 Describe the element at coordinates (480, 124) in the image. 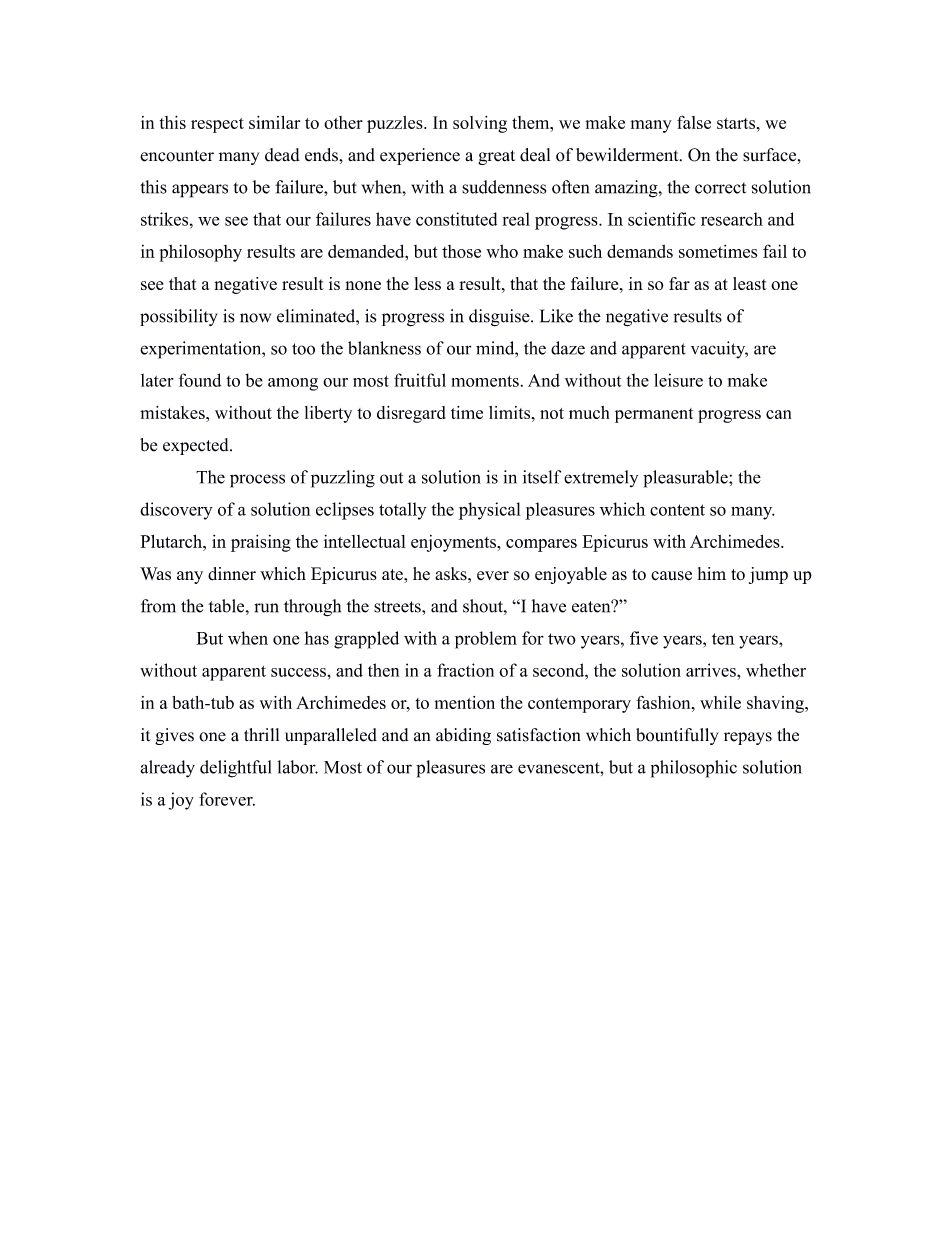

I see `solving` at that location.
